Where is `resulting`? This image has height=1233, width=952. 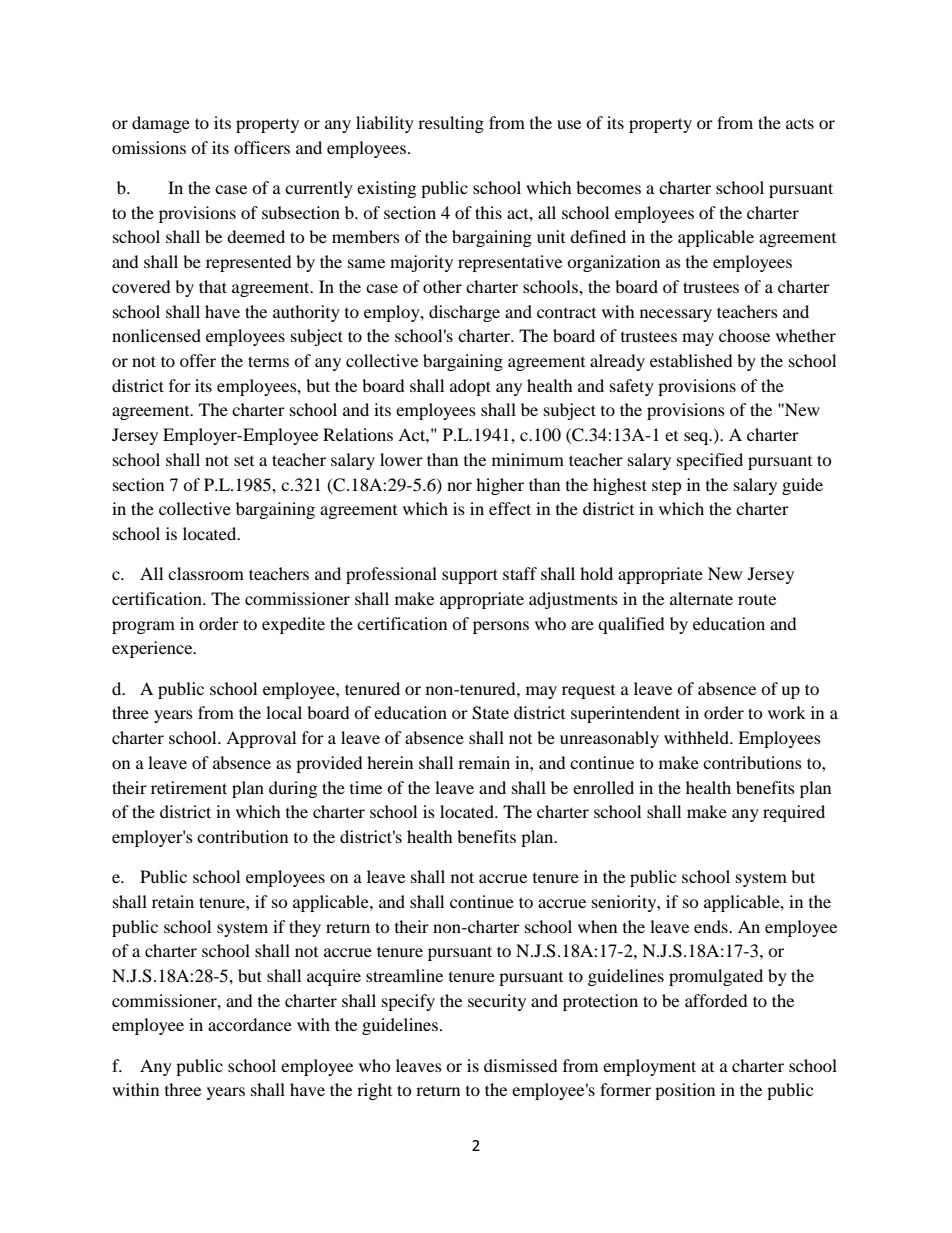 resulting is located at coordinates (451, 124).
